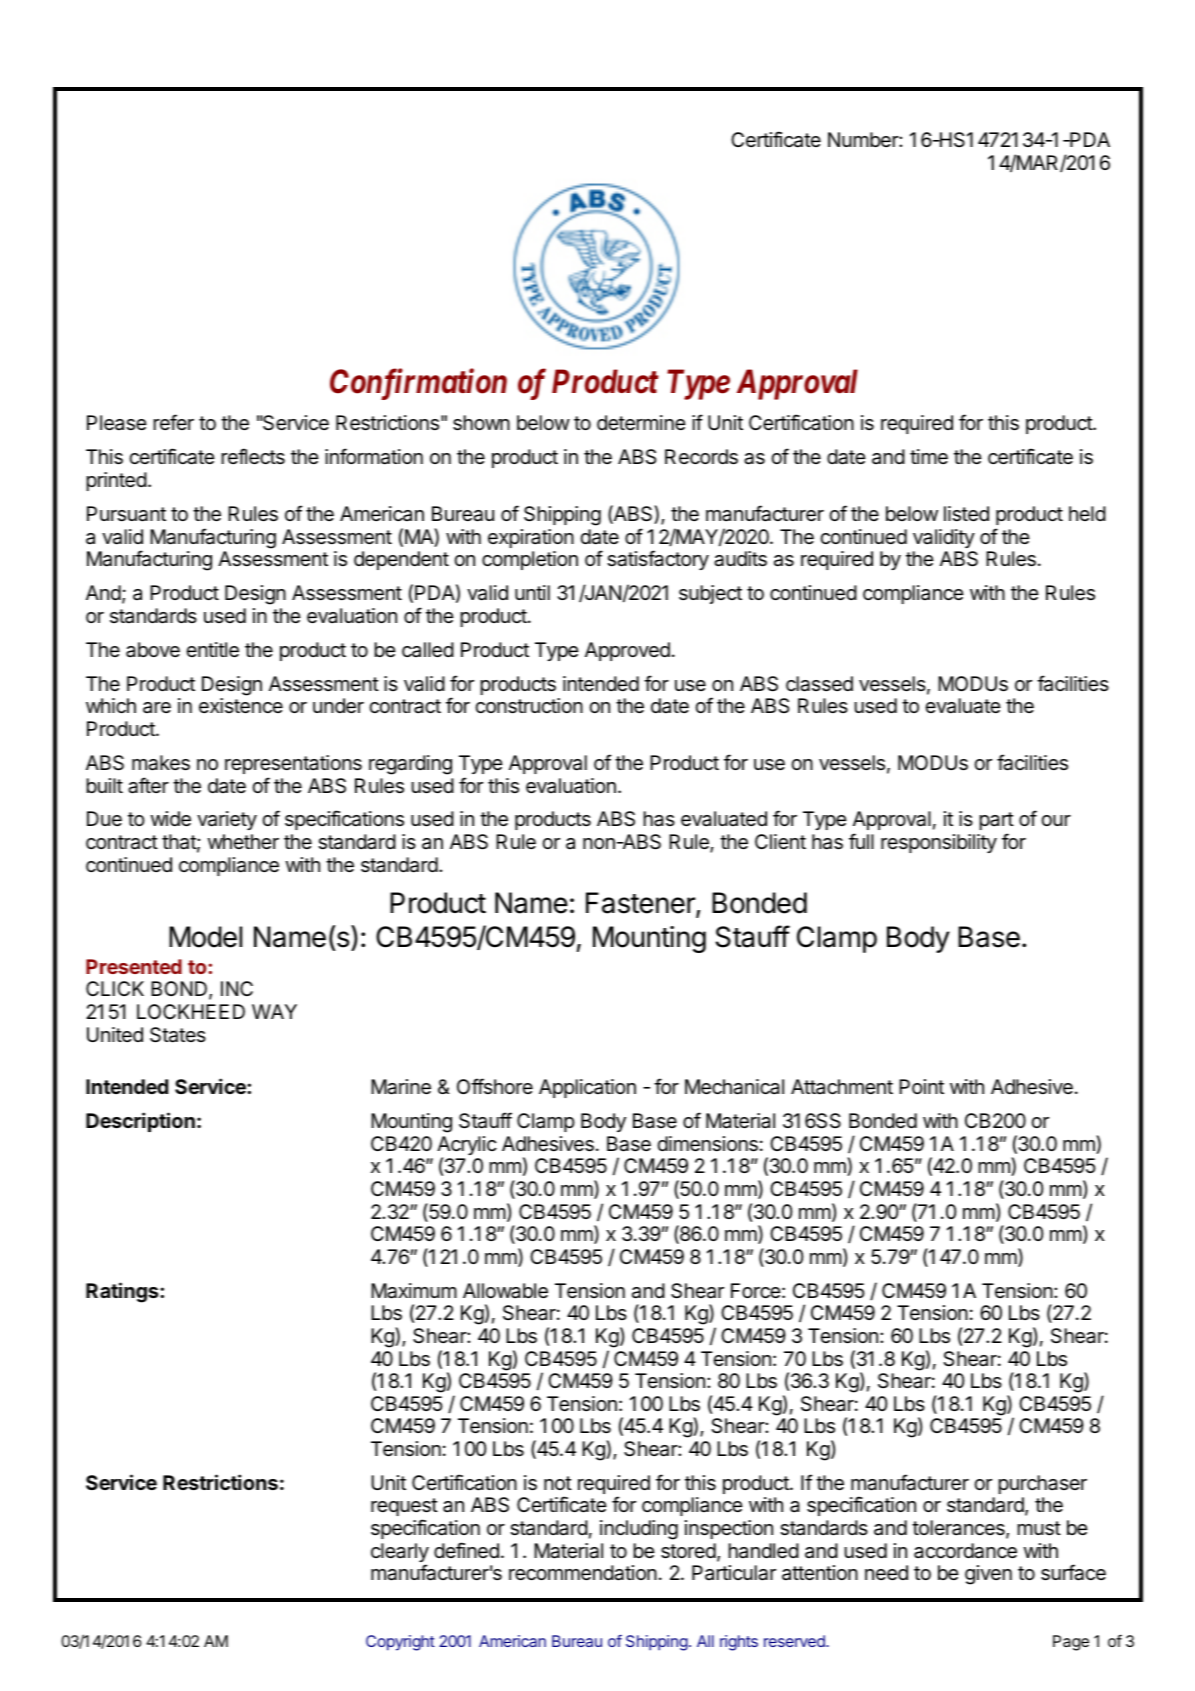  Describe the element at coordinates (641, 904) in the screenshot. I see `Fastener` at that location.
